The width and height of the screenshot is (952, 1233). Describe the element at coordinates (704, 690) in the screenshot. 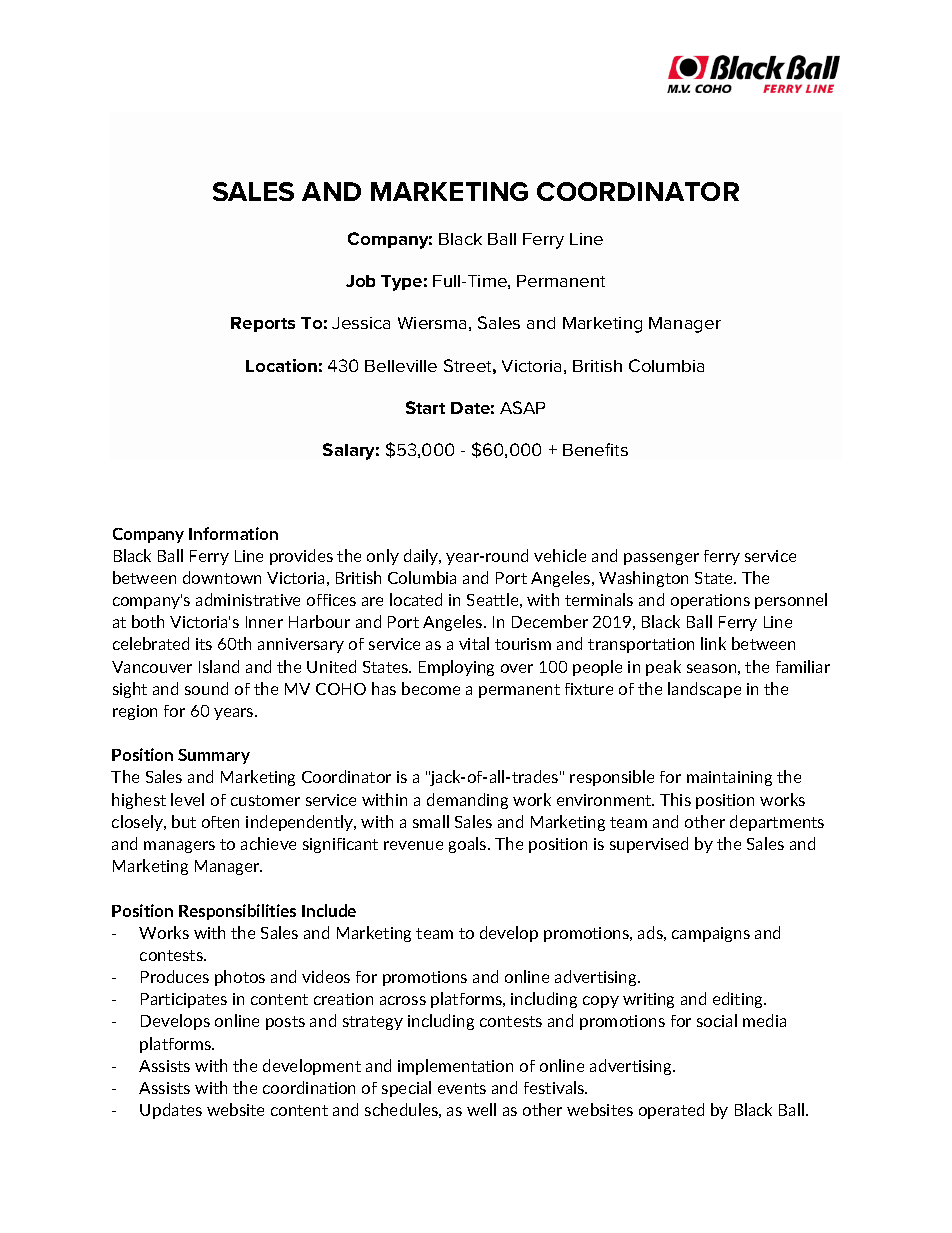

I see `landscape` at that location.
